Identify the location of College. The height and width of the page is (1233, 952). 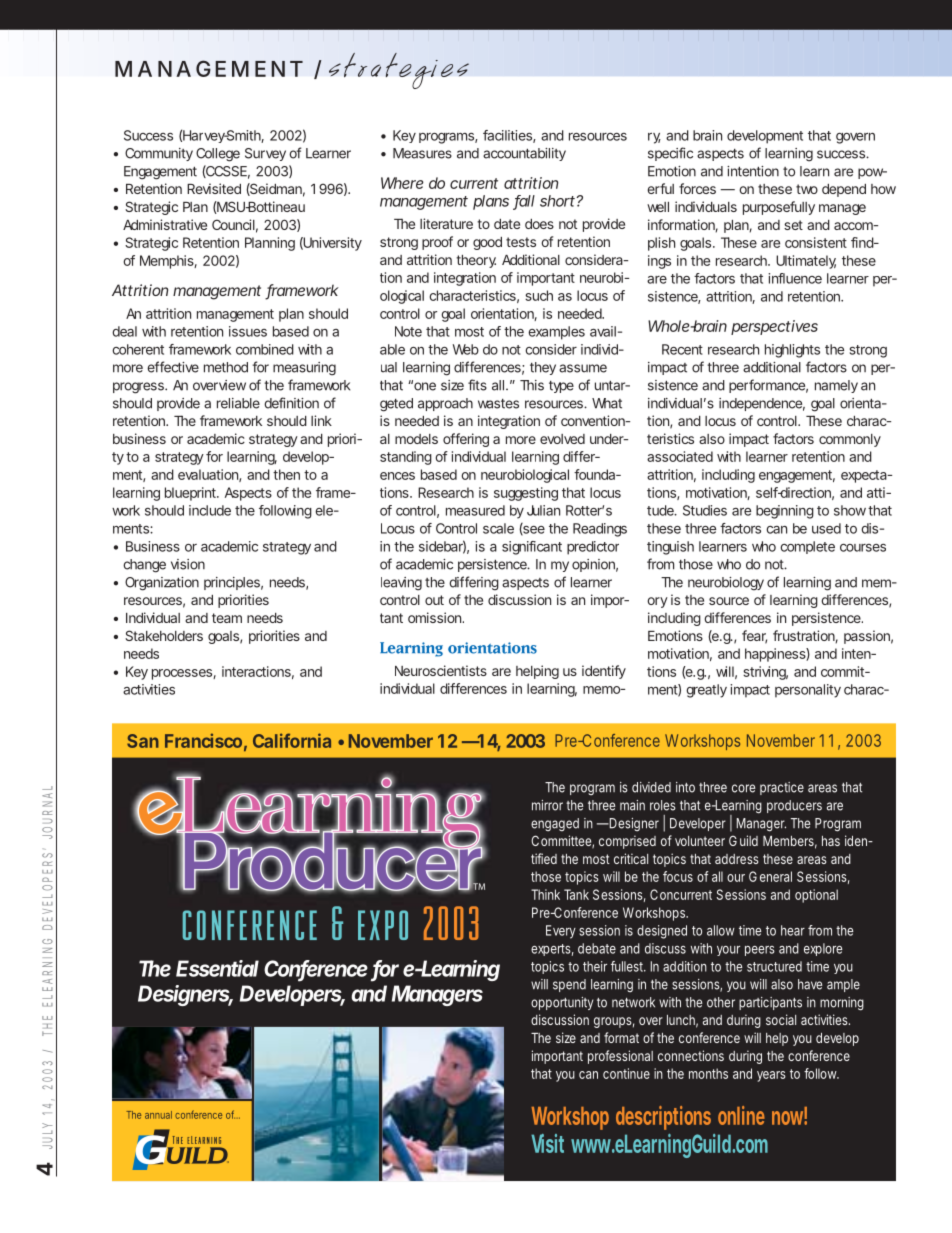
(218, 155).
